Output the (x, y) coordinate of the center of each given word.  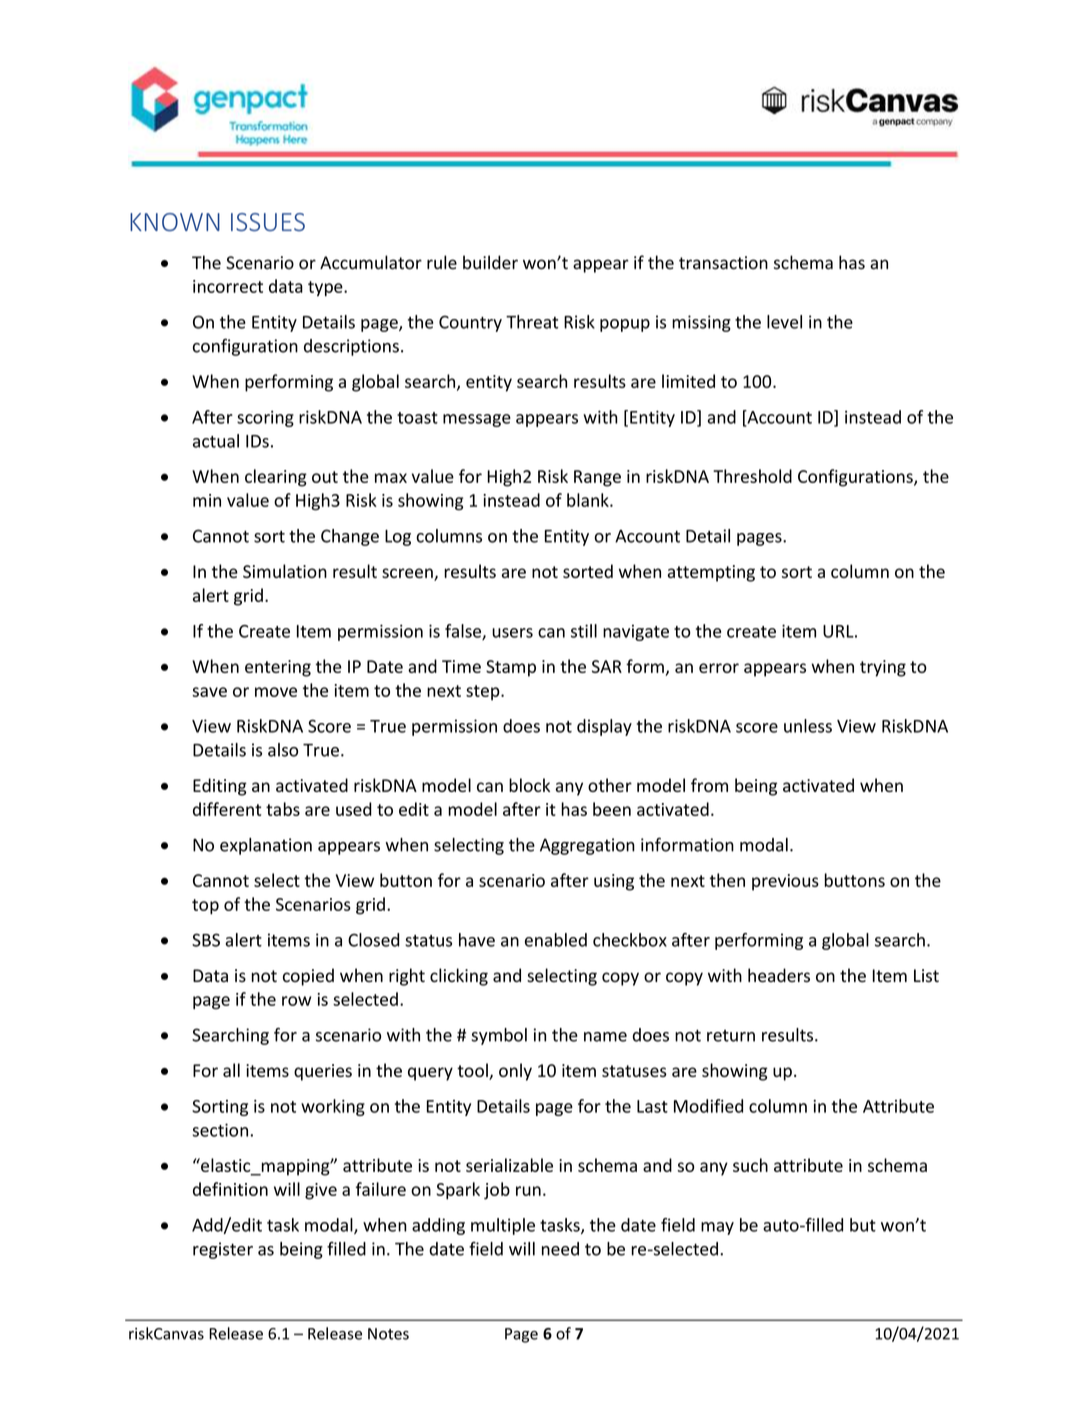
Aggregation (587, 846)
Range (597, 478)
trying (883, 668)
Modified (708, 1106)
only (515, 1072)
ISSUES (268, 222)
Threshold (752, 476)
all (231, 1070)
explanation (266, 846)
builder (490, 262)
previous (785, 882)
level (784, 322)
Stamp (511, 668)
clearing (276, 478)
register (223, 1250)
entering (278, 668)
